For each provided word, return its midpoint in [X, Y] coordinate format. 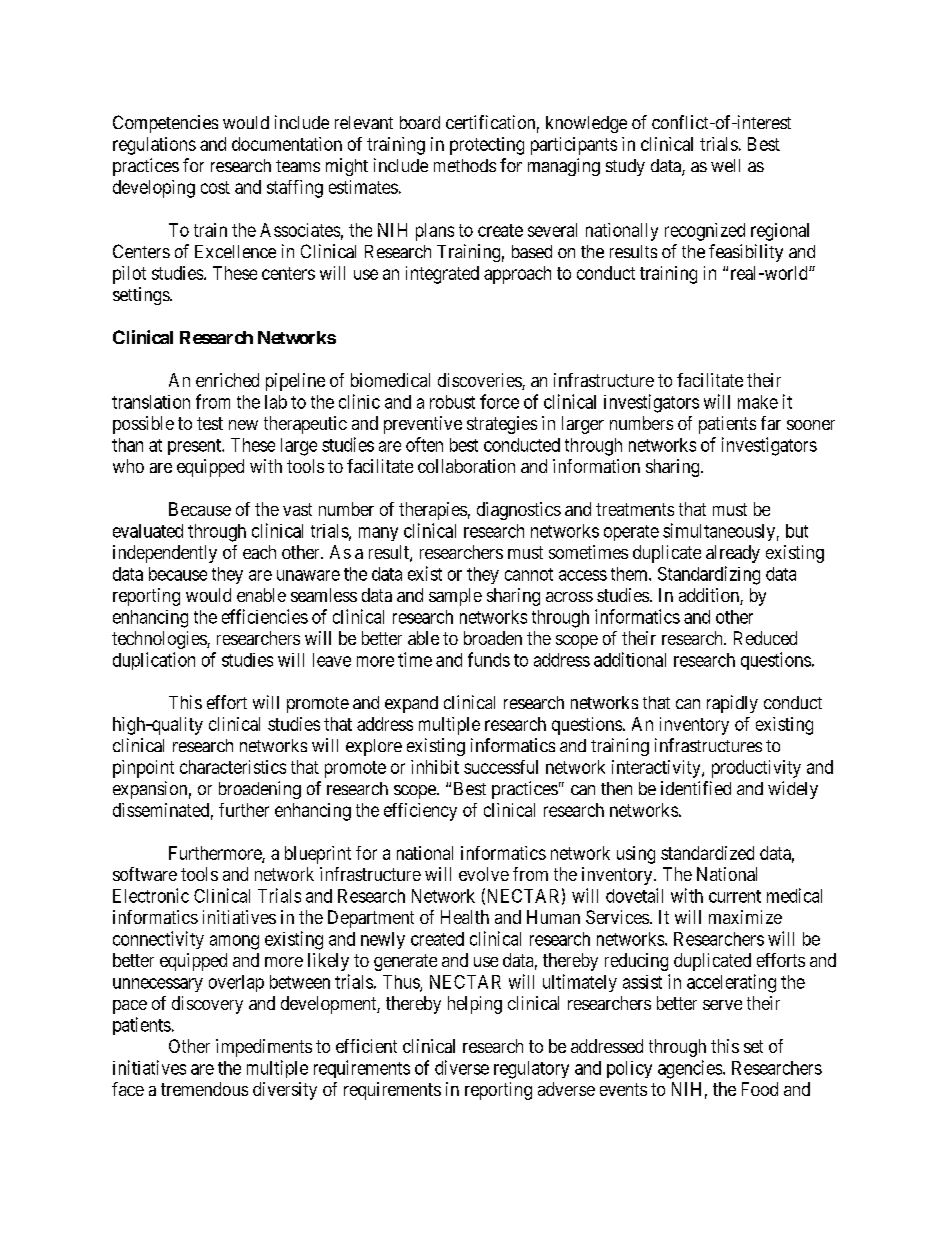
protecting [487, 146]
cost [215, 187]
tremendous [204, 1089]
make [758, 402]
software [145, 874]
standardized [707, 853]
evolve [484, 874]
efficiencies [265, 616]
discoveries [480, 381]
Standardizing [709, 575]
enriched [227, 380]
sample [455, 597]
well [725, 165]
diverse [462, 1067]
